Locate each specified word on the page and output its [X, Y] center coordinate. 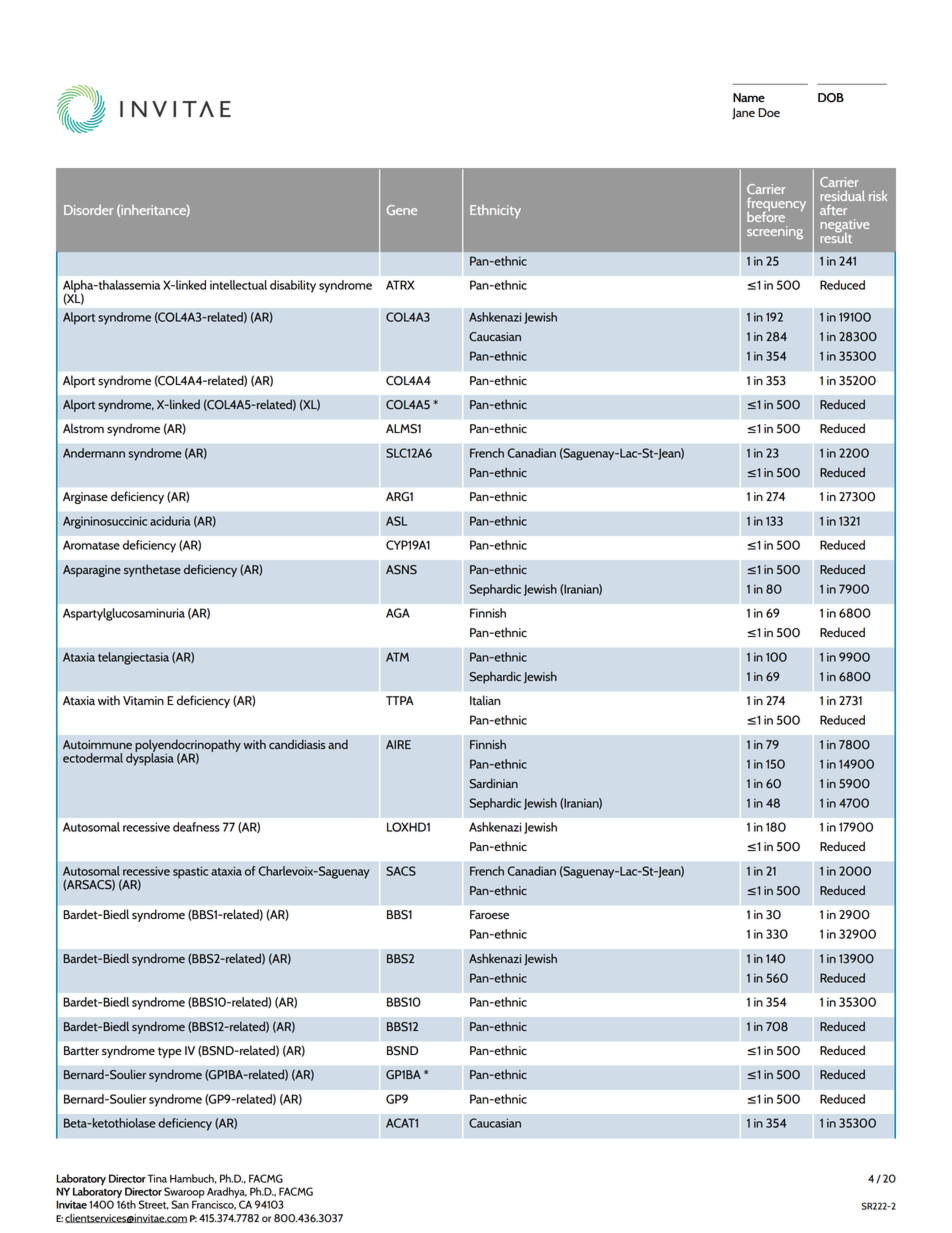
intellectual [238, 285]
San [180, 1204]
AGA [398, 613]
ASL [396, 521]
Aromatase [91, 545]
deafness [196, 827]
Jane [743, 113]
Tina [156, 1178]
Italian [485, 700]
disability [293, 286]
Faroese [489, 914]
